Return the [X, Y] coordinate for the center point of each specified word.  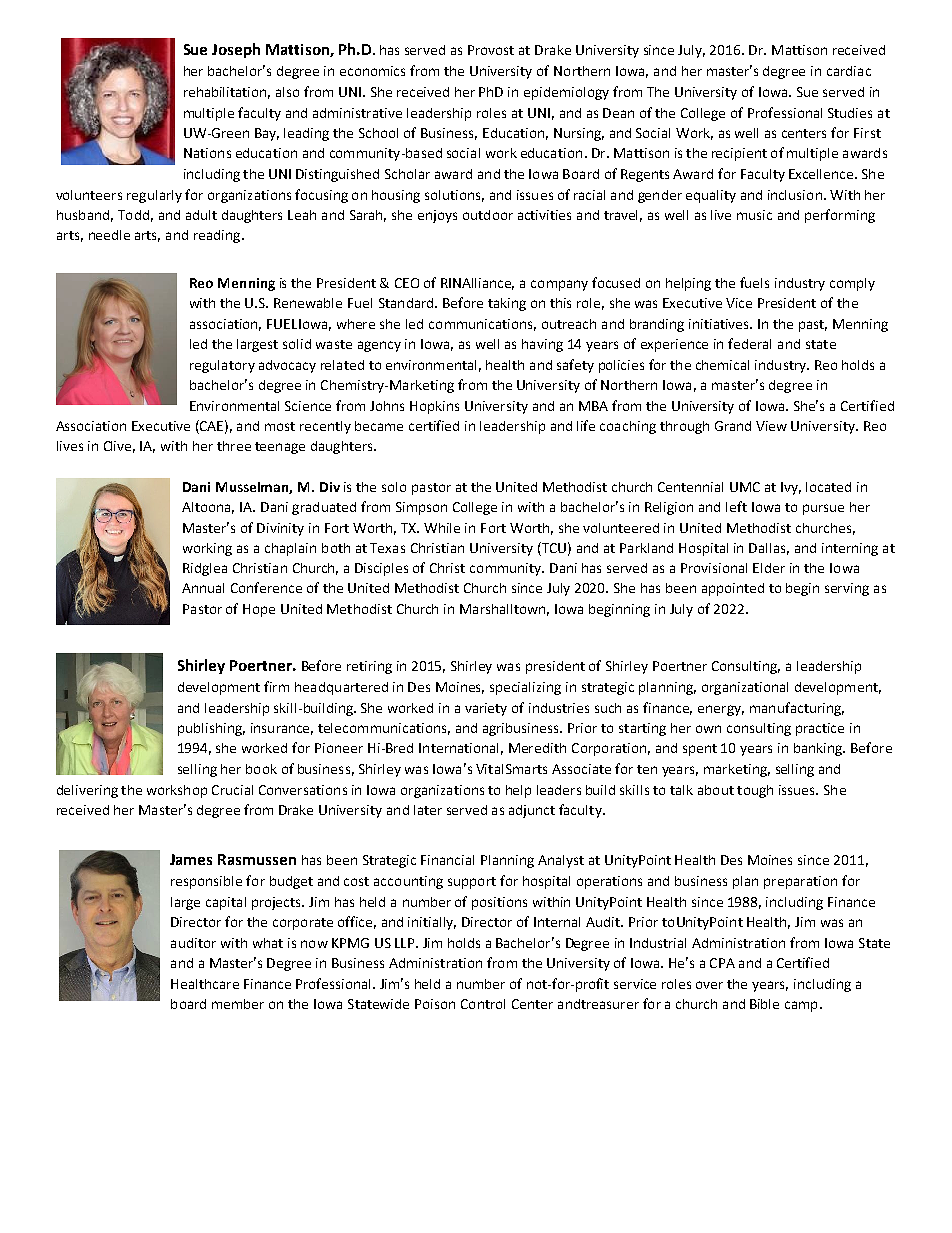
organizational [745, 688]
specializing [525, 688]
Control [483, 1004]
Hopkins [434, 407]
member [238, 1004]
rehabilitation [227, 93]
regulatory [222, 366]
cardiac [849, 71]
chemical [722, 365]
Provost [491, 50]
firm [276, 686]
